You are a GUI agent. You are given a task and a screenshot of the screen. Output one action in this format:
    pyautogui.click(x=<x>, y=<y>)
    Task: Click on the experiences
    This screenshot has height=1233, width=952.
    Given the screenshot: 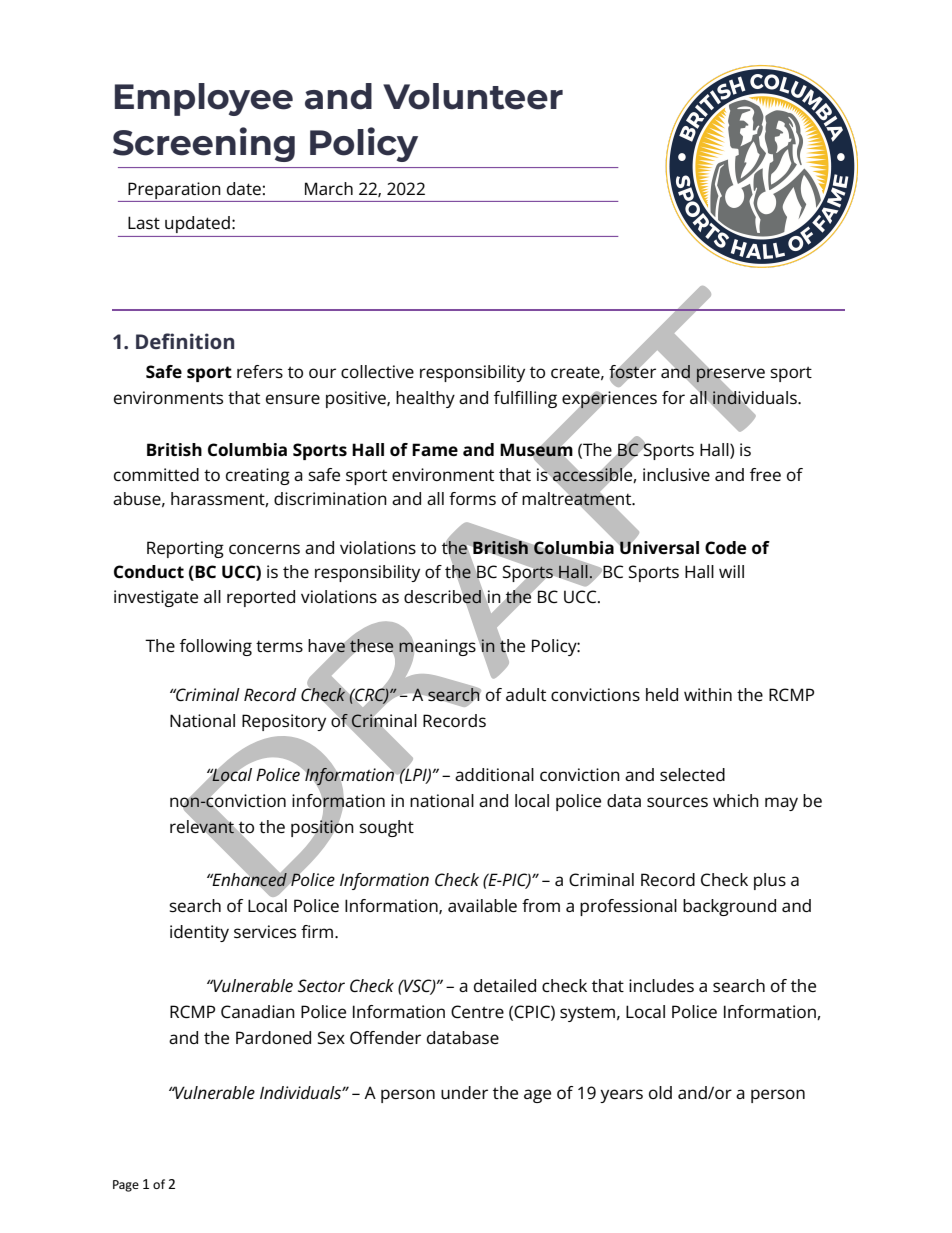 What is the action you would take?
    pyautogui.click(x=609, y=401)
